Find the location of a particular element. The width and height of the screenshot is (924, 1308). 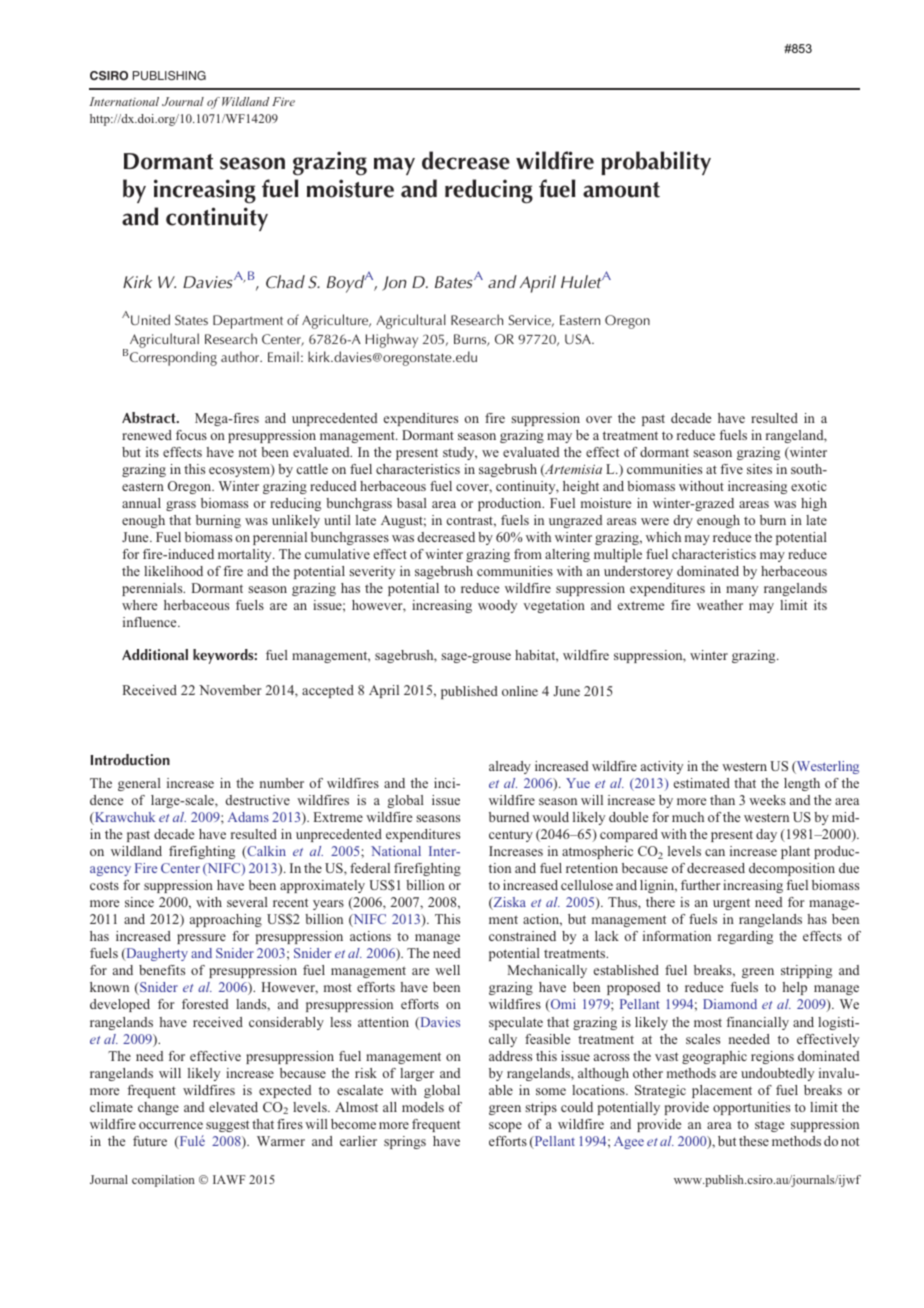

USA is located at coordinates (579, 339).
